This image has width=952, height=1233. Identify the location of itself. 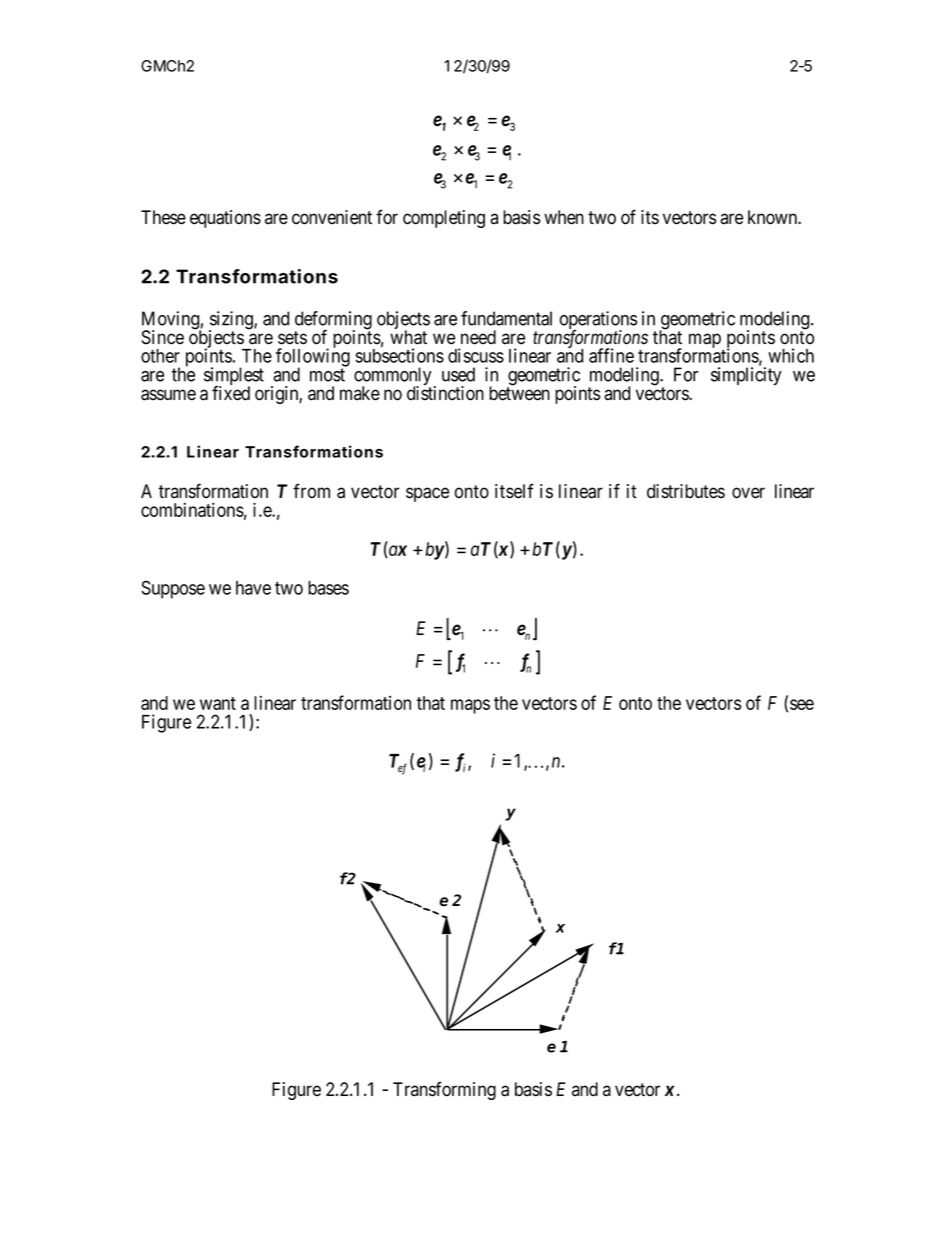
(514, 491).
